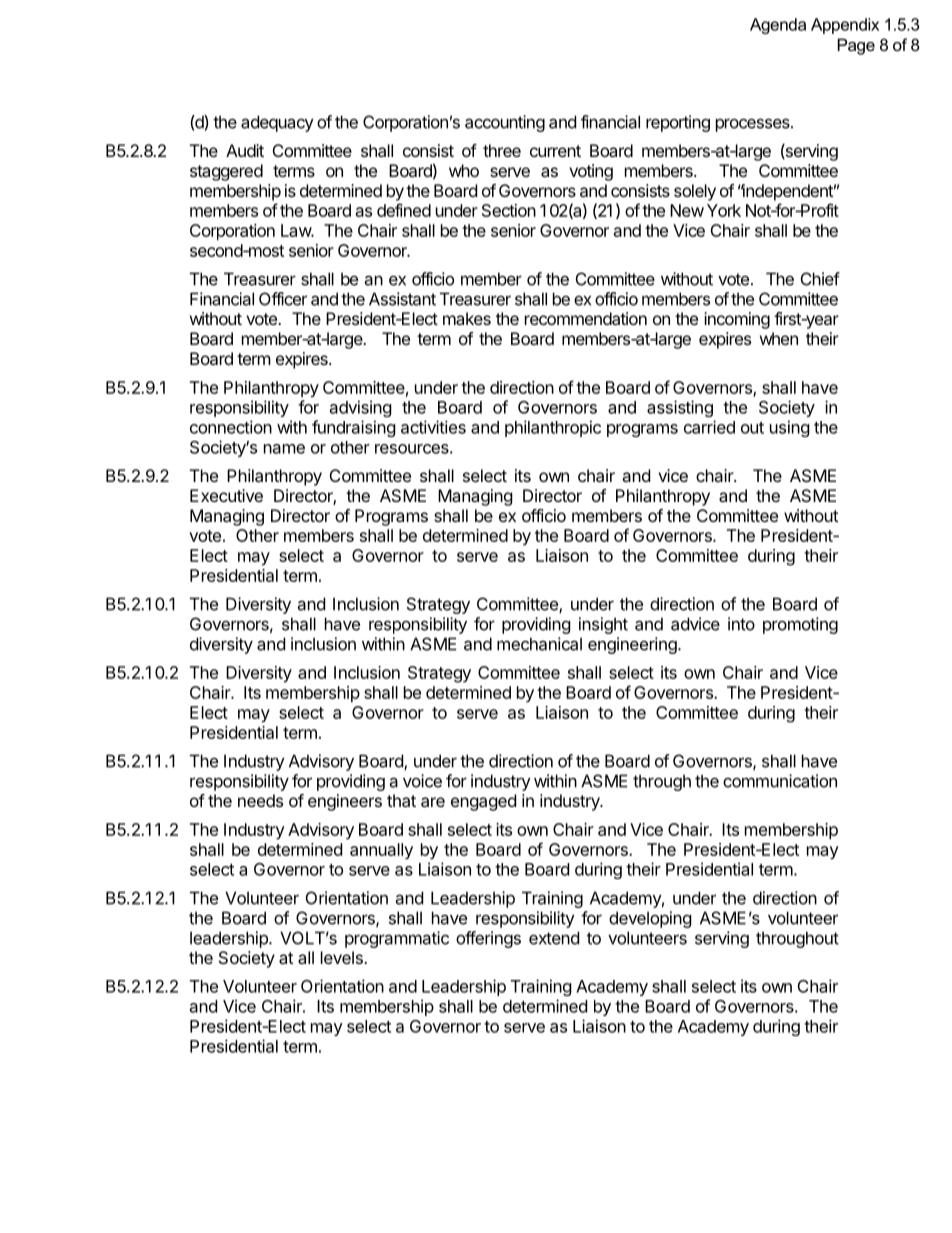 This screenshot has width=952, height=1233. I want to click on recommendation, so click(586, 318).
